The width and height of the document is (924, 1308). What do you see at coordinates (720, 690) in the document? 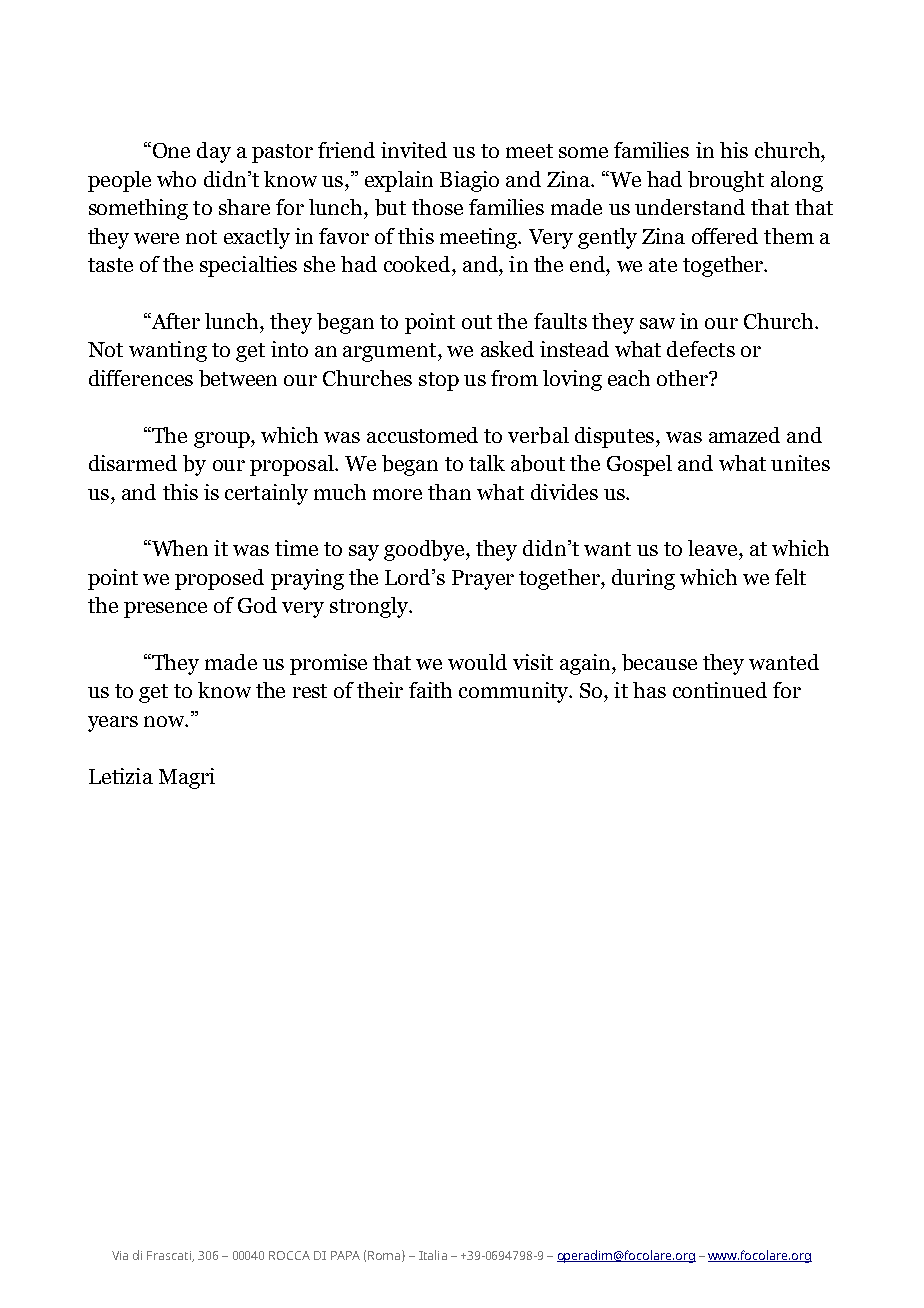
I see `continued` at bounding box center [720, 690].
